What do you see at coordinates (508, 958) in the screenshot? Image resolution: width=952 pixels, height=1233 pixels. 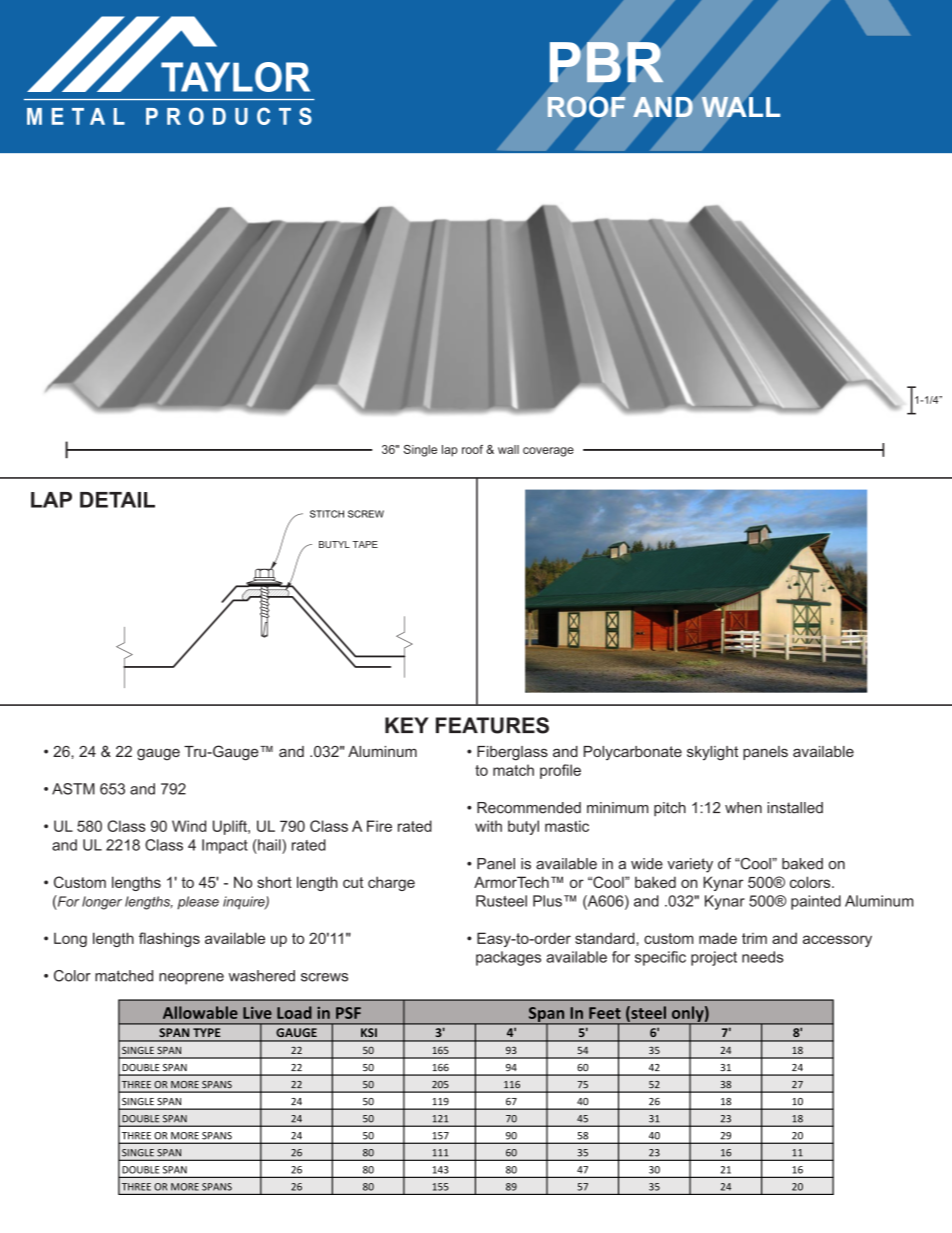 I see `packages` at bounding box center [508, 958].
